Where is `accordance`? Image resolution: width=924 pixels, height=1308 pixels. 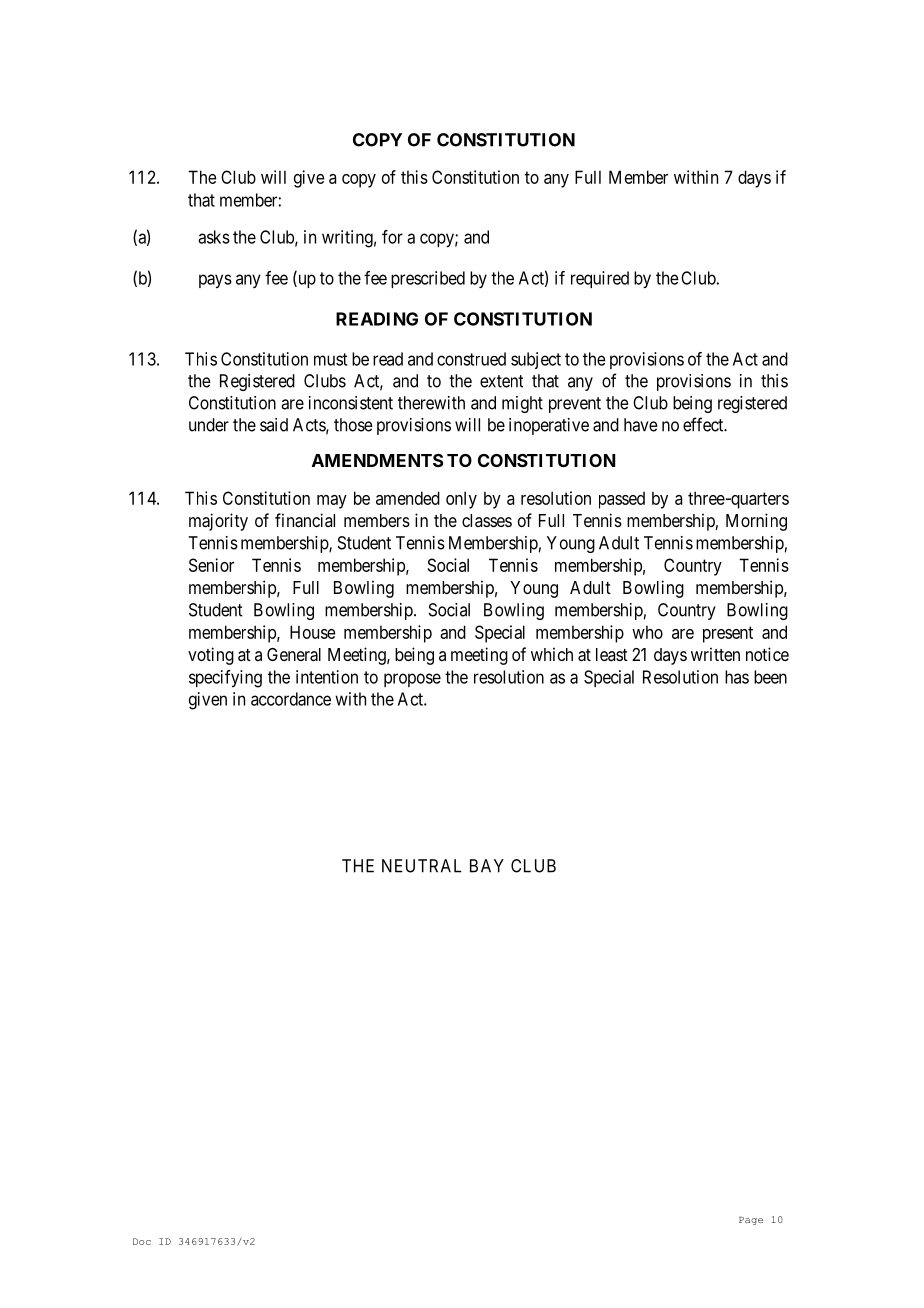 accordance is located at coordinates (291, 699).
